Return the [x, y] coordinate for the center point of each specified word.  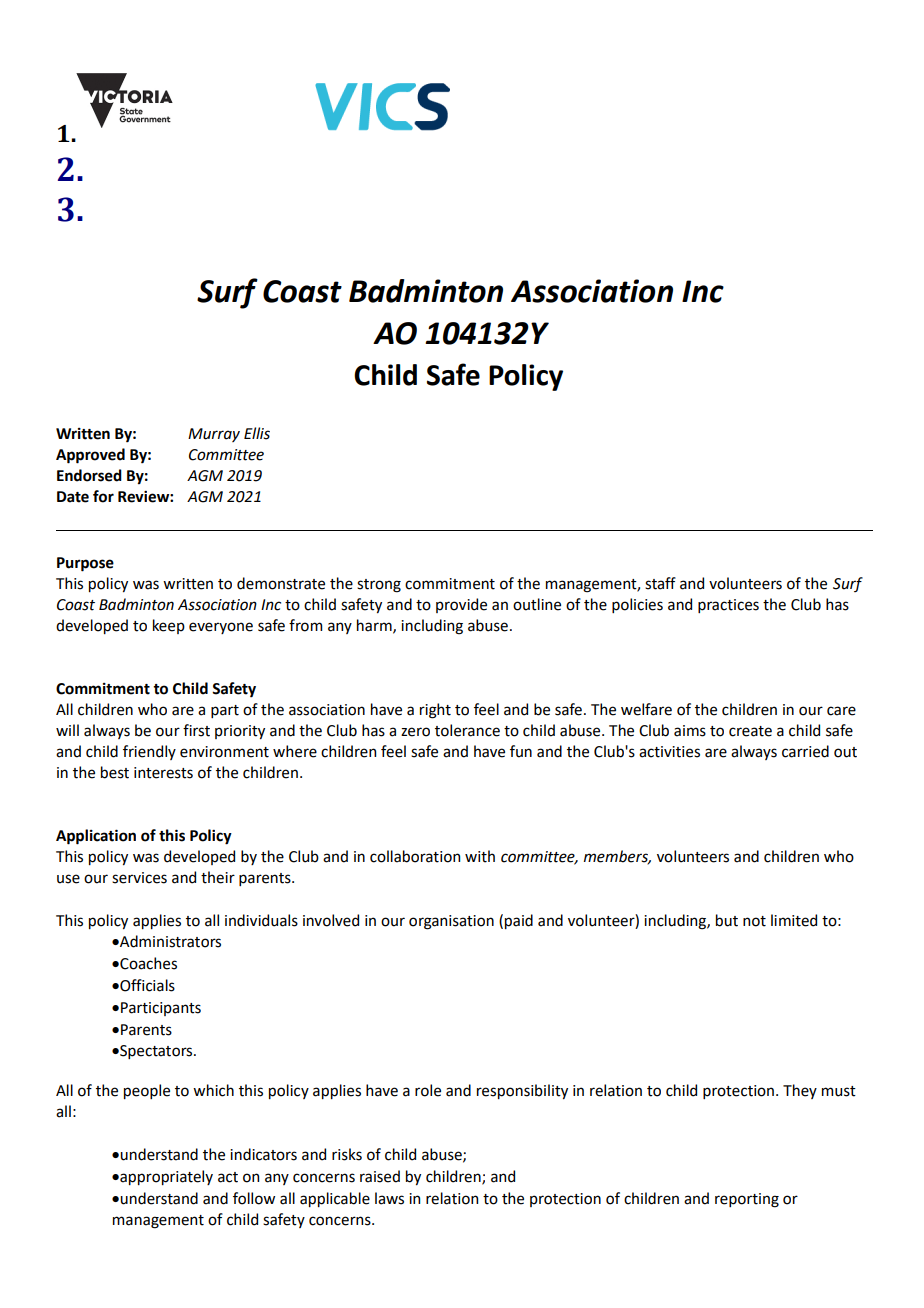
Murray [214, 435]
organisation [451, 922]
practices [728, 606]
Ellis [257, 433]
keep [169, 626]
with [480, 856]
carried [805, 751]
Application [96, 837]
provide [461, 605]
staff [660, 583]
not [754, 921]
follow [254, 1198]
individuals [261, 920]
